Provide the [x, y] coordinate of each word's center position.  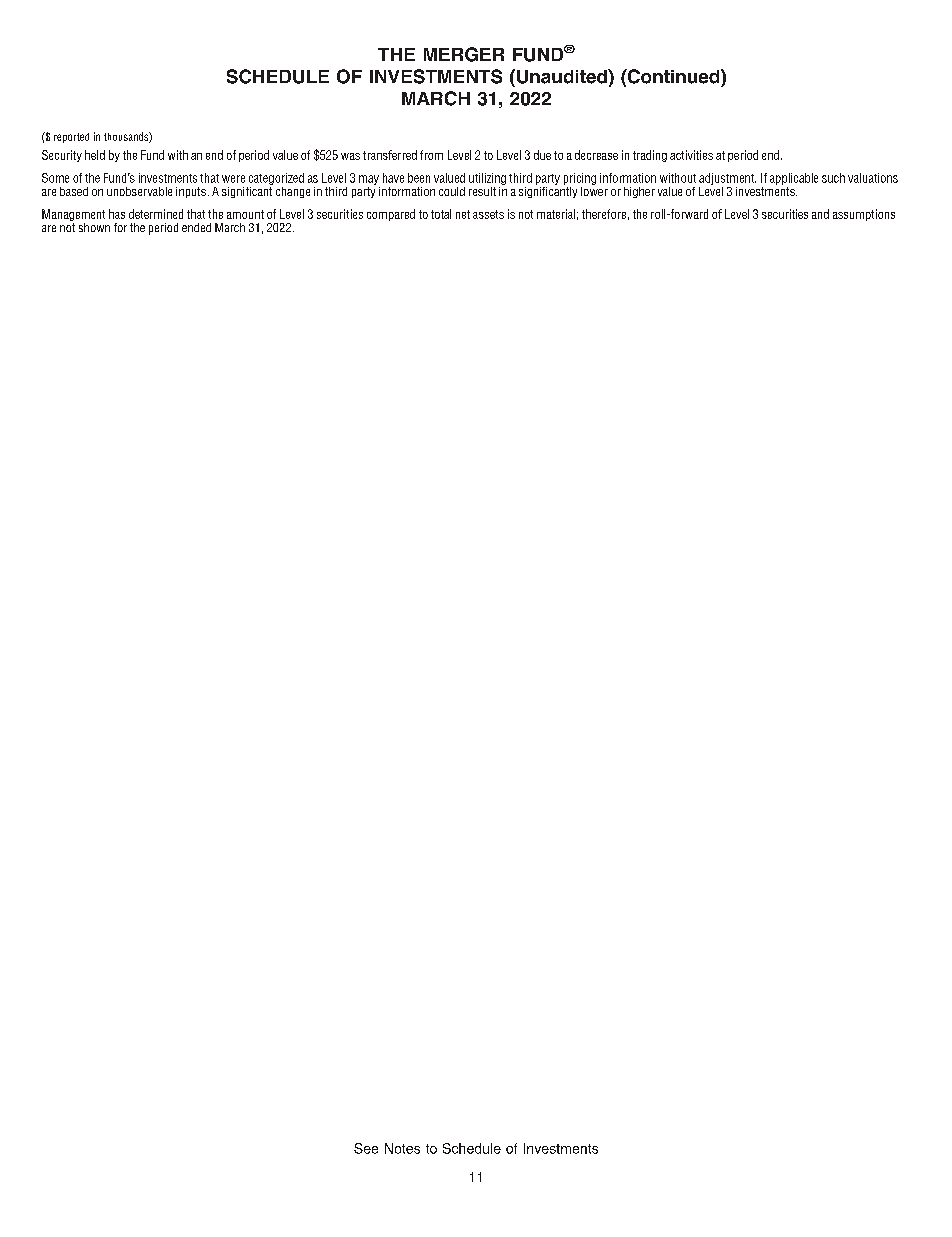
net [463, 214]
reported [71, 138]
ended [196, 227]
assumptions [864, 215]
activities [691, 155]
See [366, 1148]
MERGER [464, 54]
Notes [402, 1148]
